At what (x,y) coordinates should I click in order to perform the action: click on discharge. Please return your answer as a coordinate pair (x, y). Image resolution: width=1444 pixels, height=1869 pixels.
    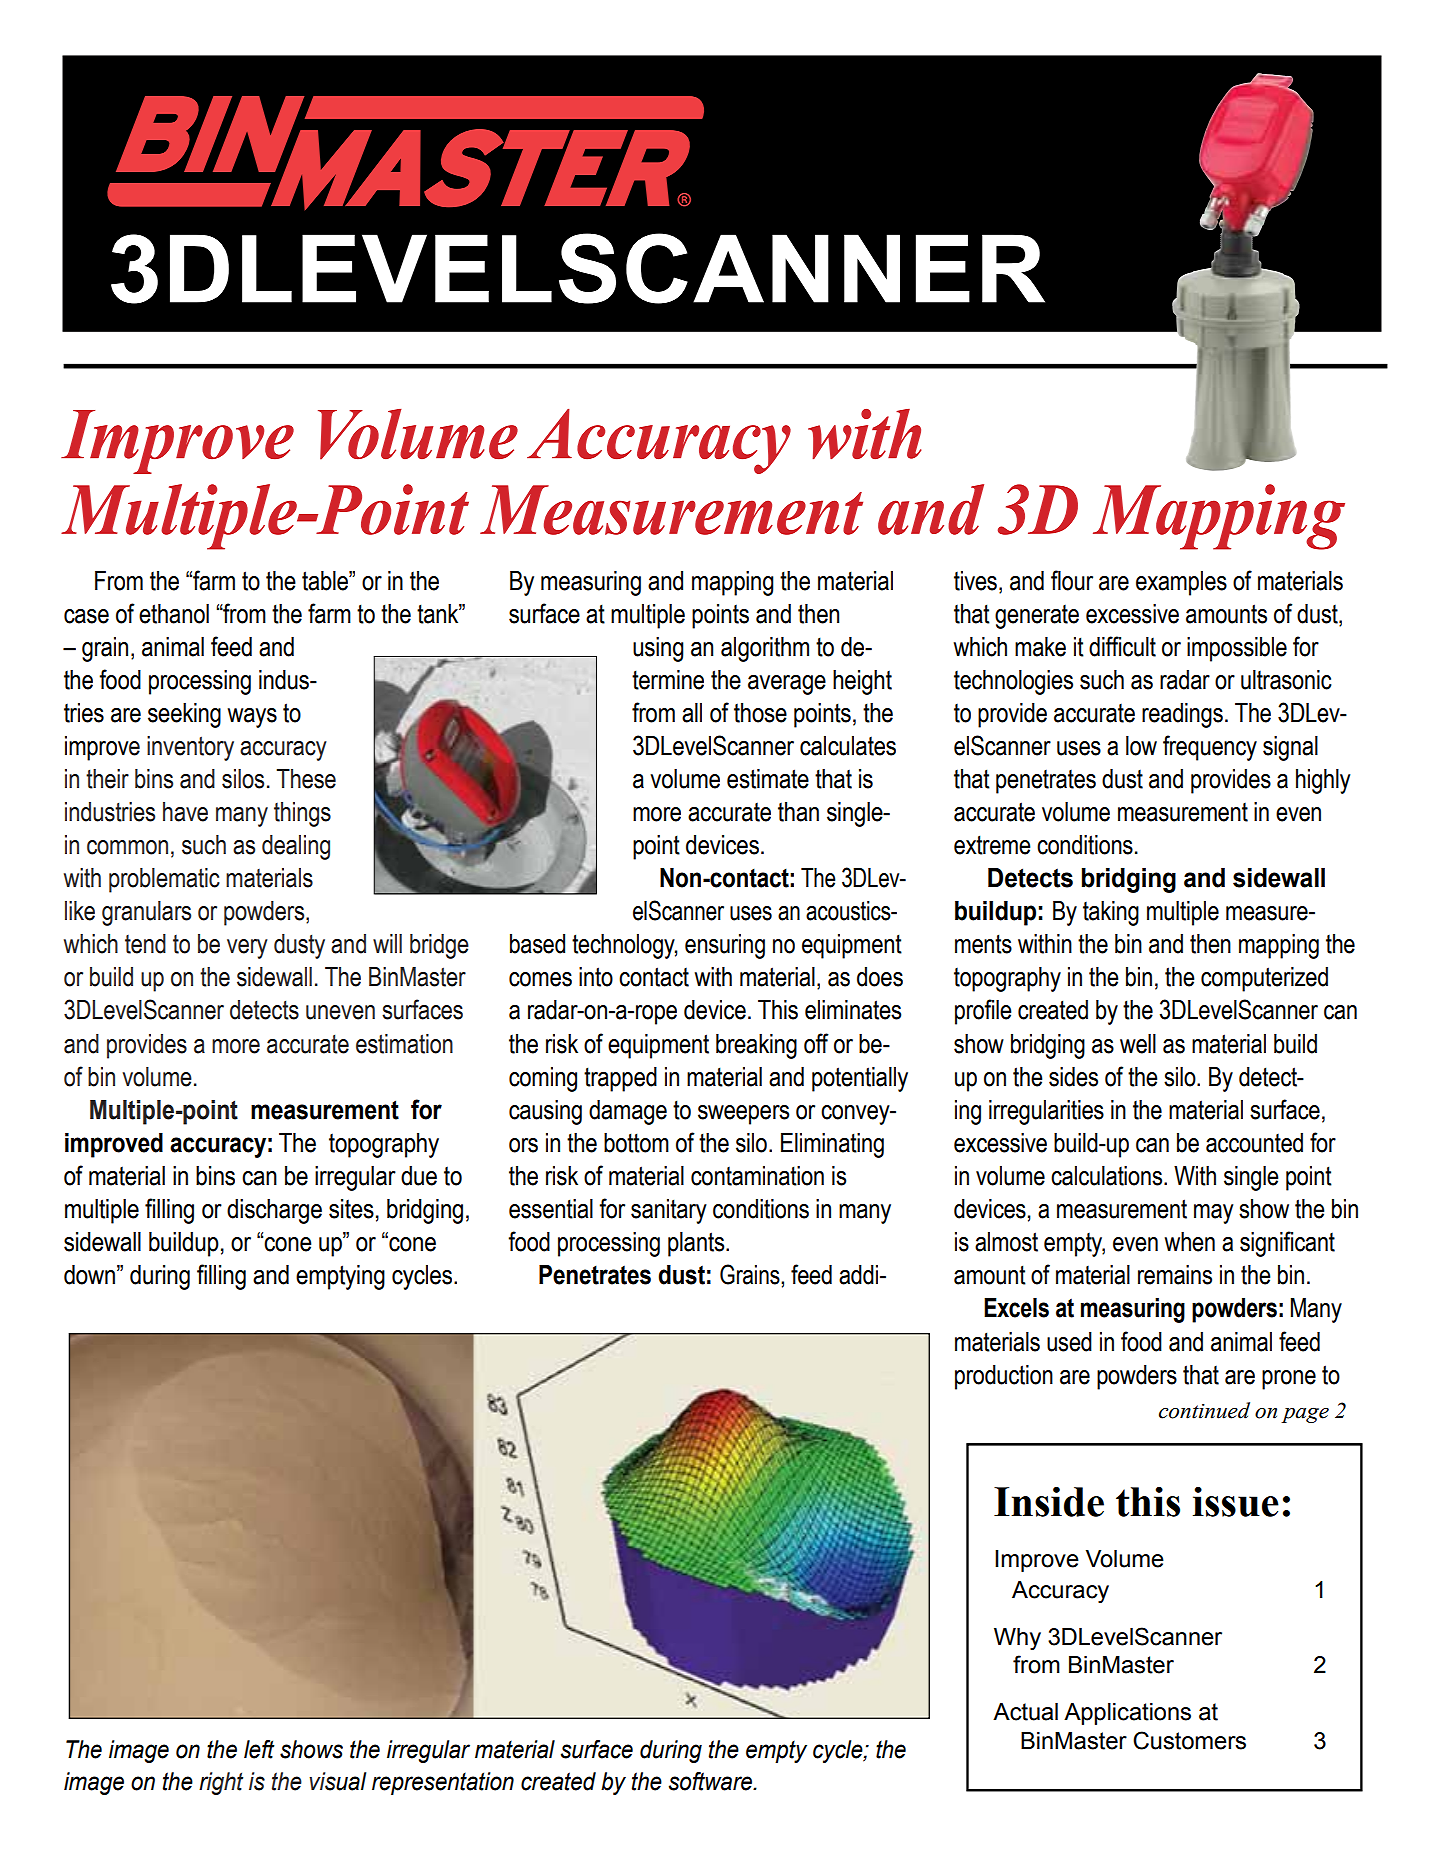
    Looking at the image, I should click on (274, 1211).
